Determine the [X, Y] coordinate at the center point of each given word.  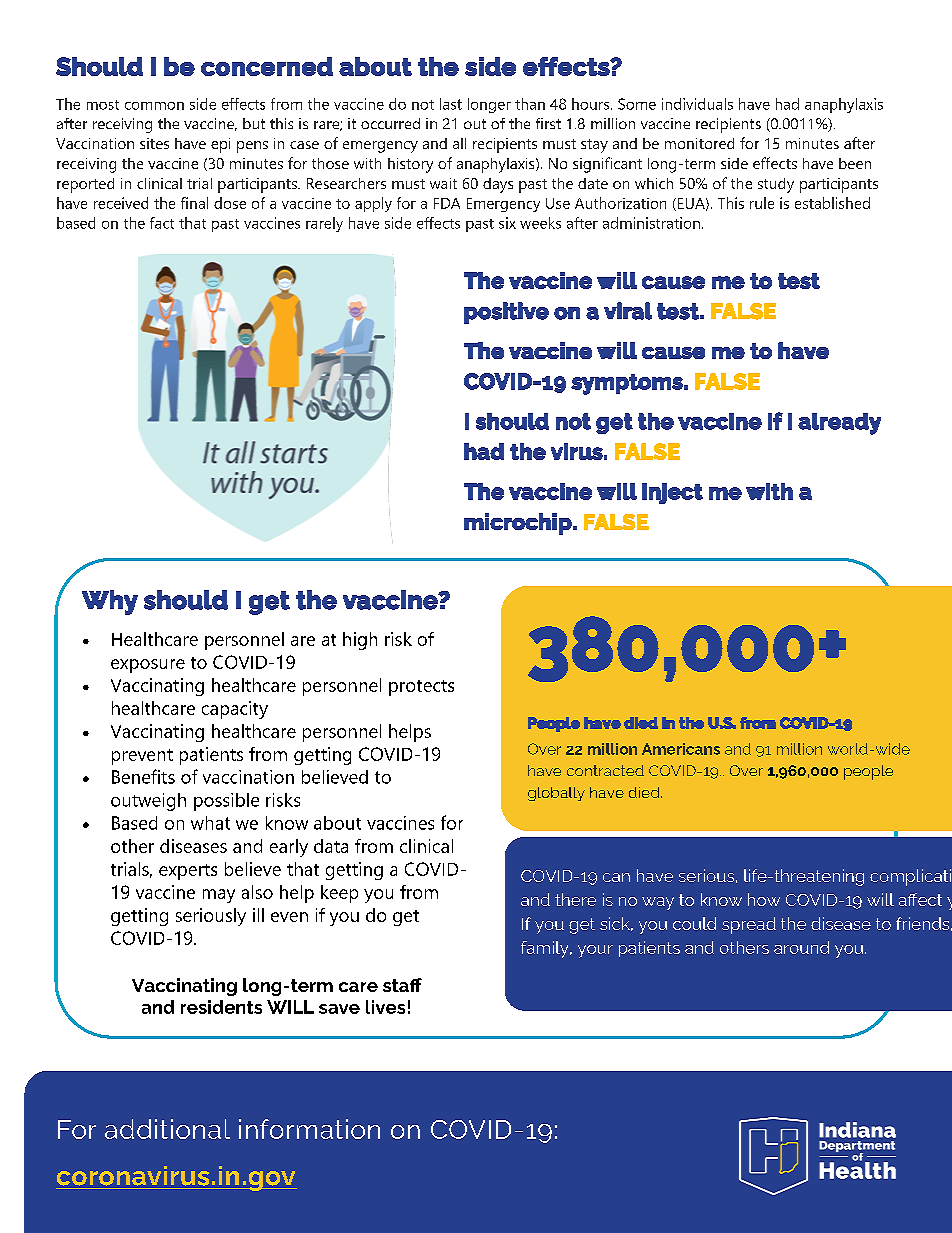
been [855, 163]
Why [110, 602]
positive [506, 313]
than [530, 104]
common [154, 106]
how [764, 899]
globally [556, 794]
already [839, 424]
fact [162, 223]
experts [188, 872]
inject [672, 493]
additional [167, 1129]
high [360, 641]
